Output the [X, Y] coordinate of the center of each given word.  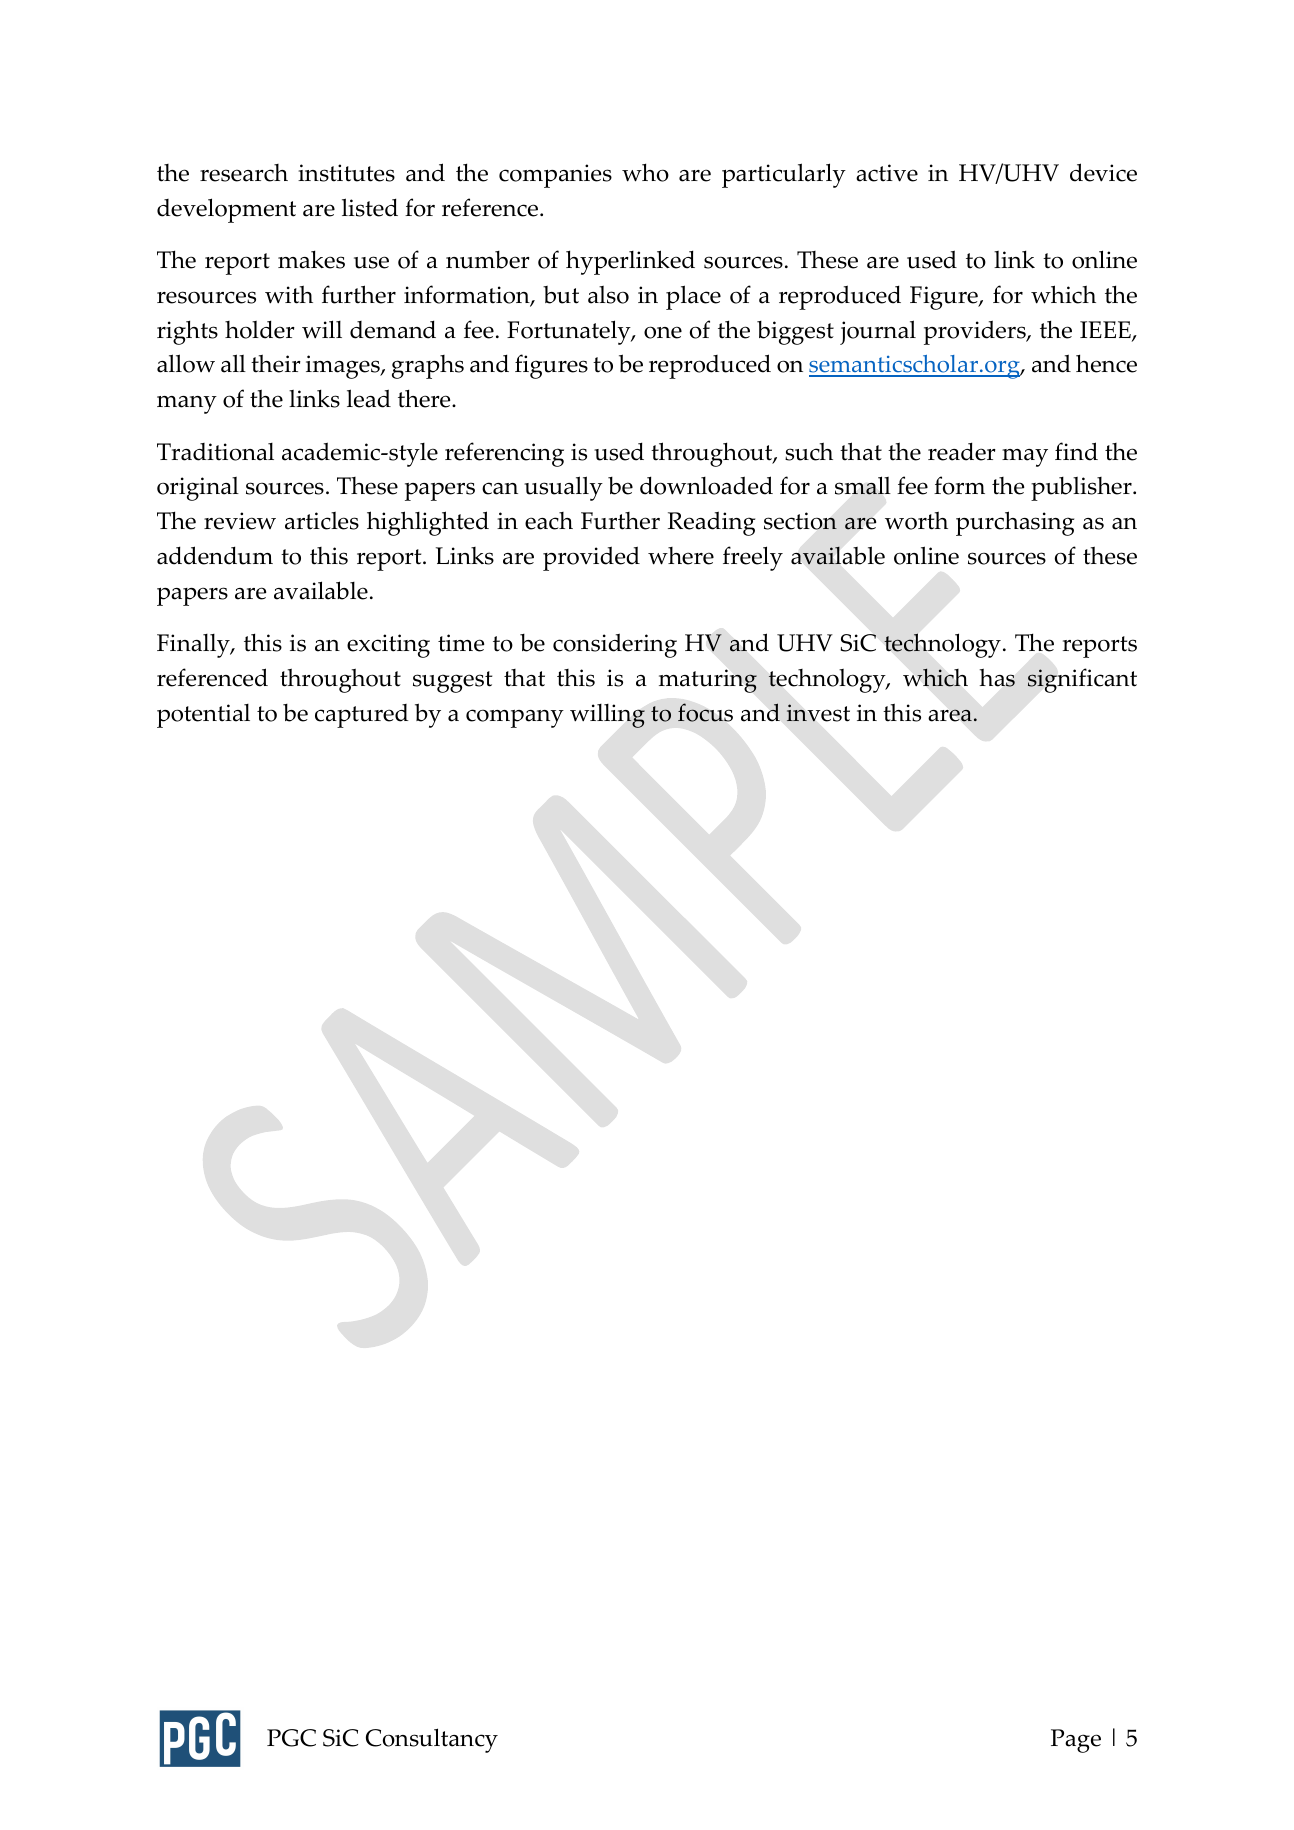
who [645, 172]
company [515, 718]
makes [311, 259]
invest [818, 713]
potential [203, 716]
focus [705, 712]
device [1103, 172]
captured [362, 716]
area [951, 715]
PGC [291, 1738]
